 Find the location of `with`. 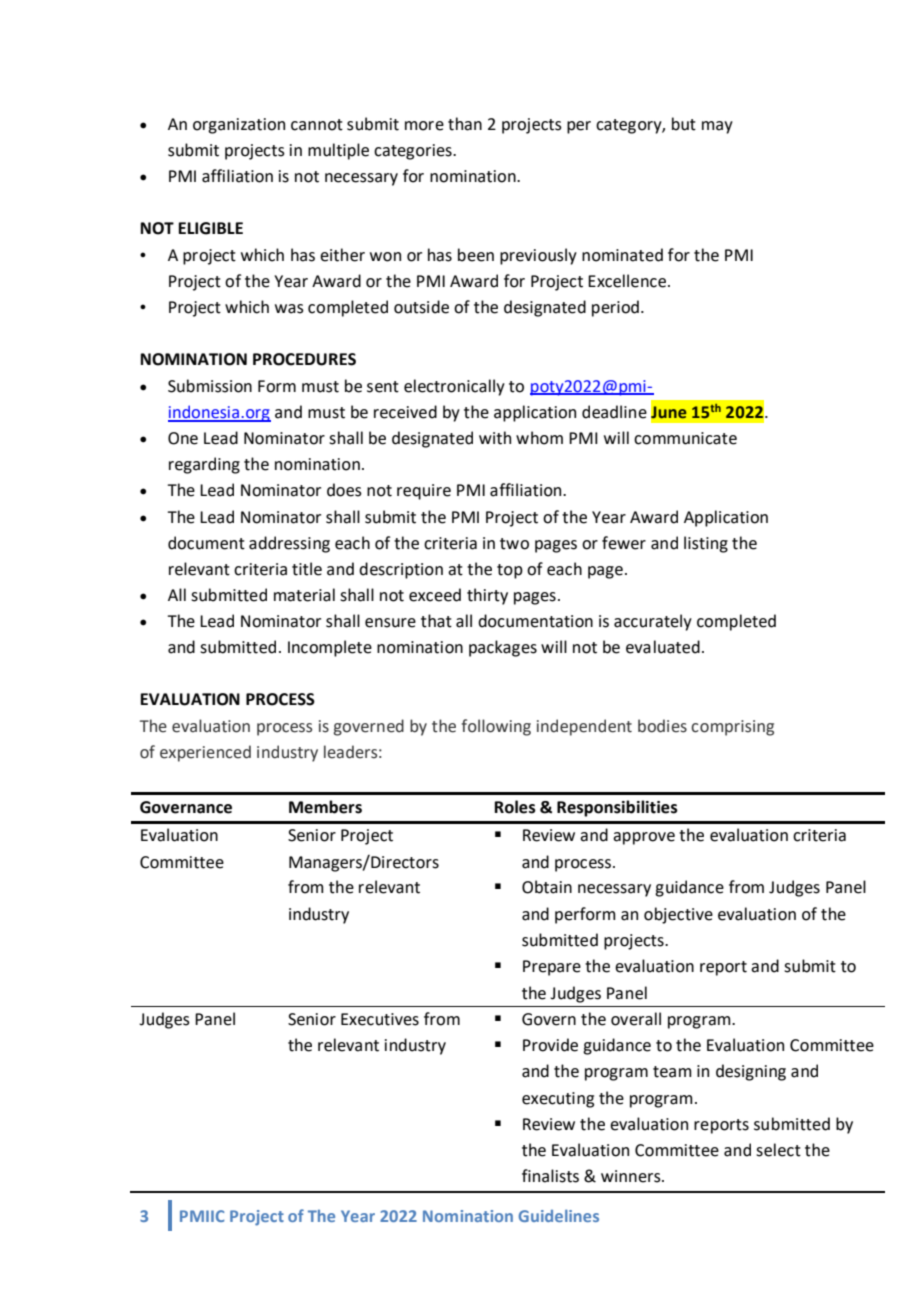

with is located at coordinates (495, 438).
